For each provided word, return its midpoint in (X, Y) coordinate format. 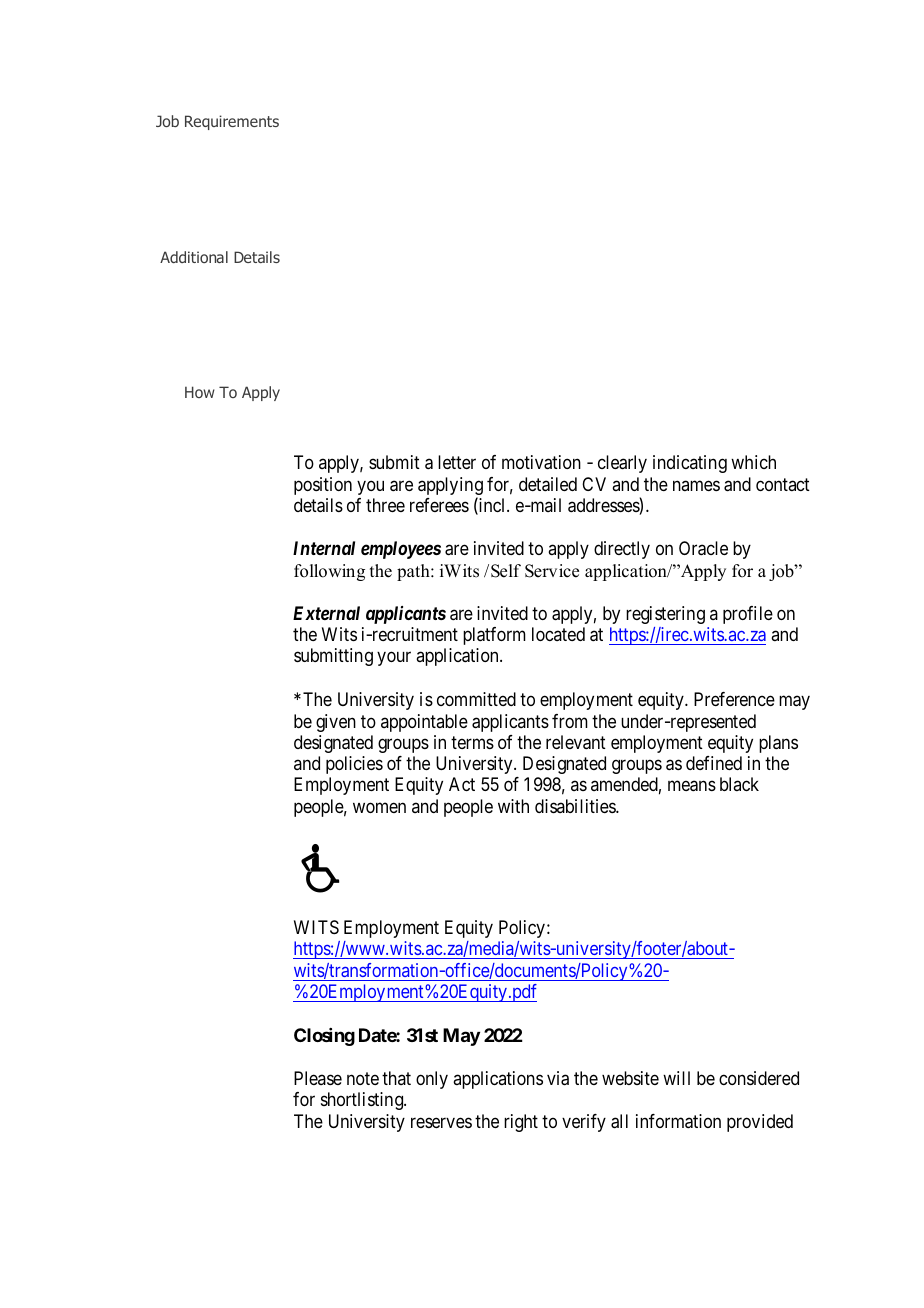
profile (748, 615)
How (200, 392)
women (379, 808)
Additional (194, 257)
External (326, 613)
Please (318, 1078)
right (521, 1123)
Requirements (232, 122)
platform (494, 636)
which (753, 462)
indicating (690, 464)
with (513, 806)
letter (457, 462)
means (692, 786)
